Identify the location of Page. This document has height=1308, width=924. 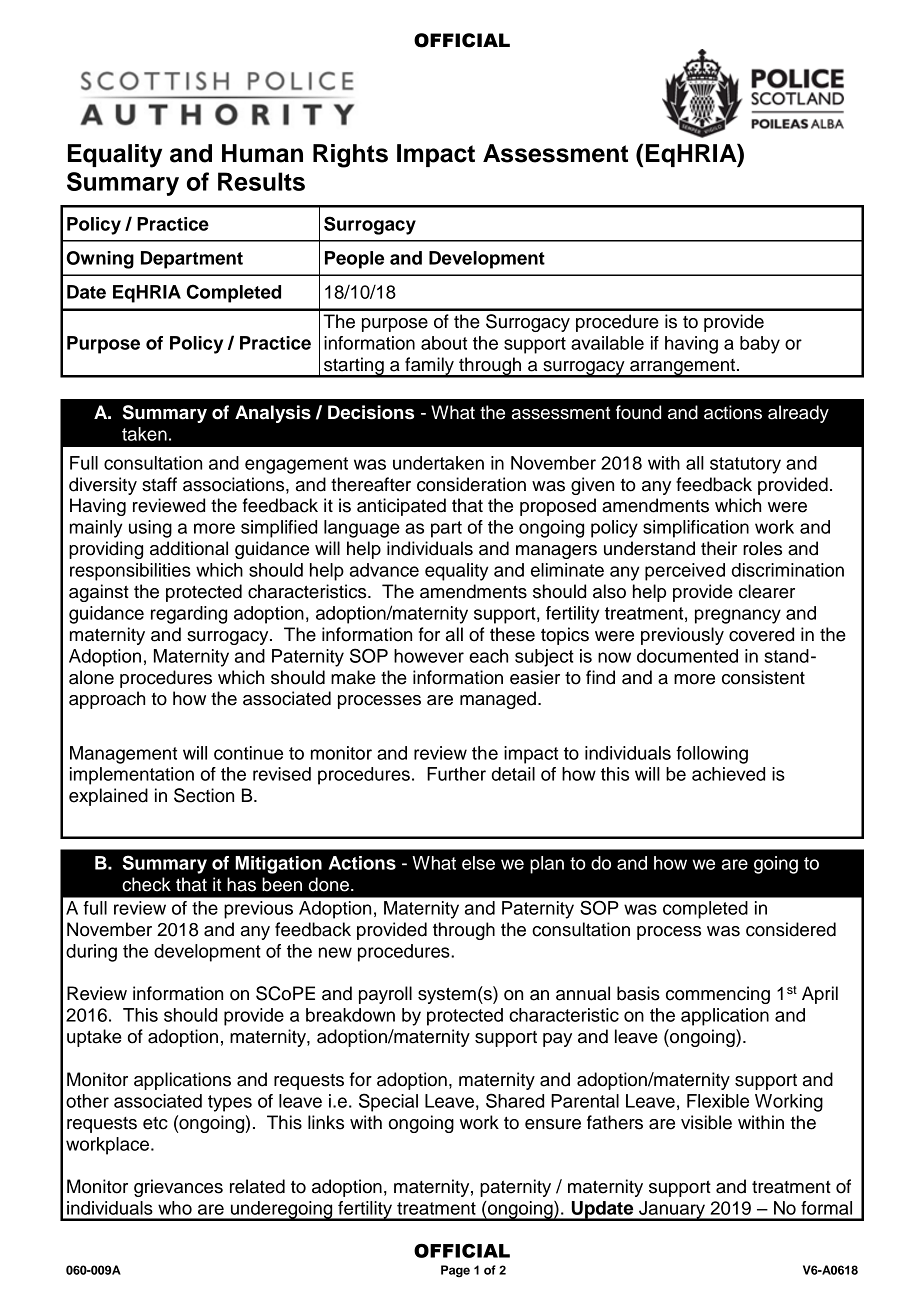
(455, 1271).
